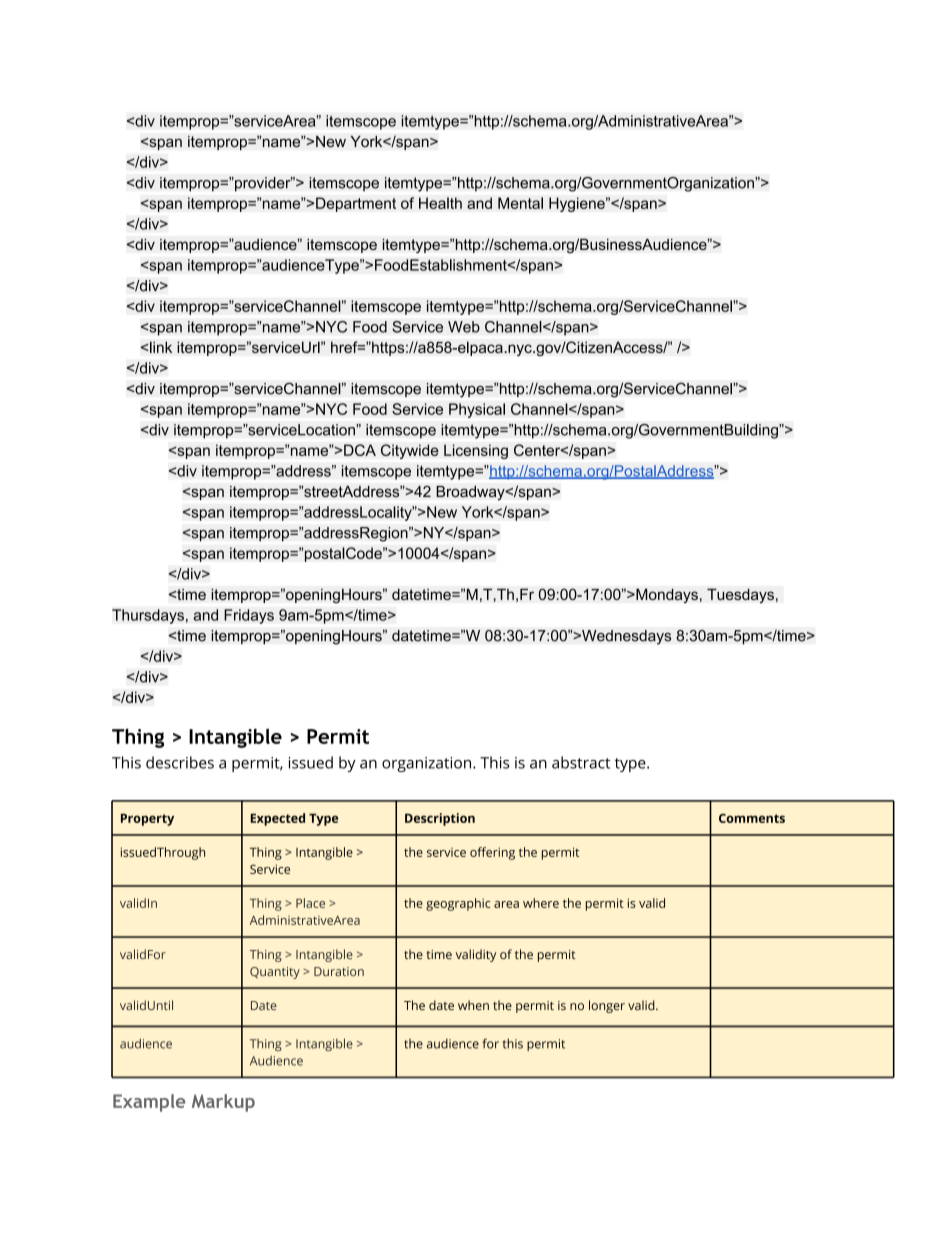 The width and height of the screenshot is (952, 1233). Describe the element at coordinates (249, 616) in the screenshot. I see `Fridays` at that location.
